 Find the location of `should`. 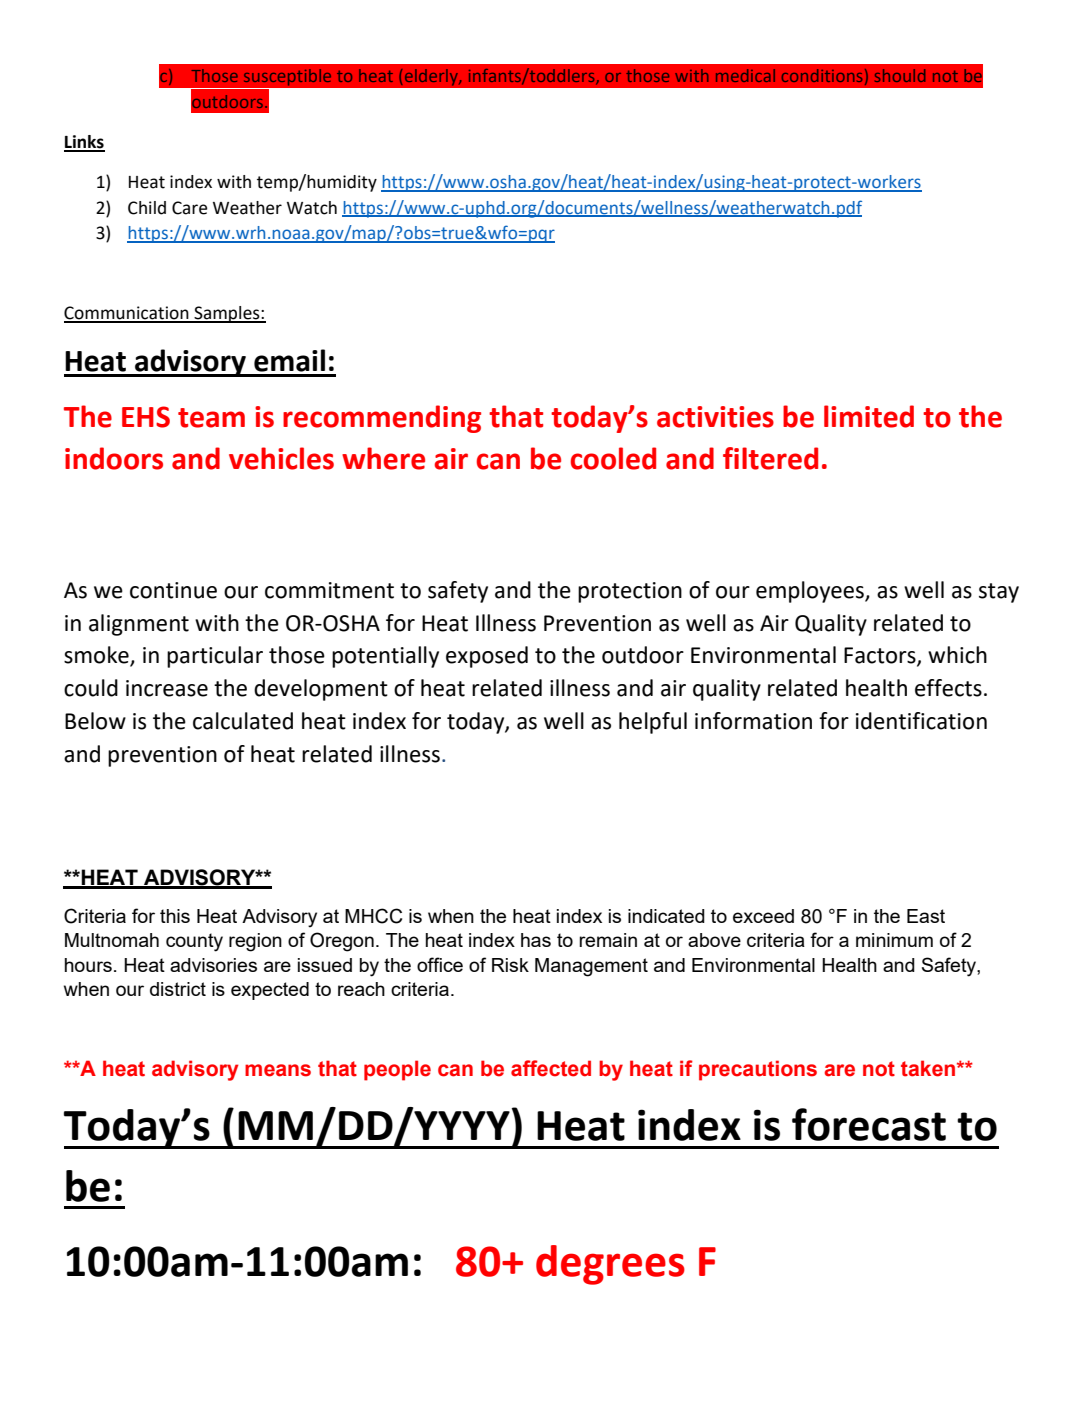

should is located at coordinates (900, 75).
